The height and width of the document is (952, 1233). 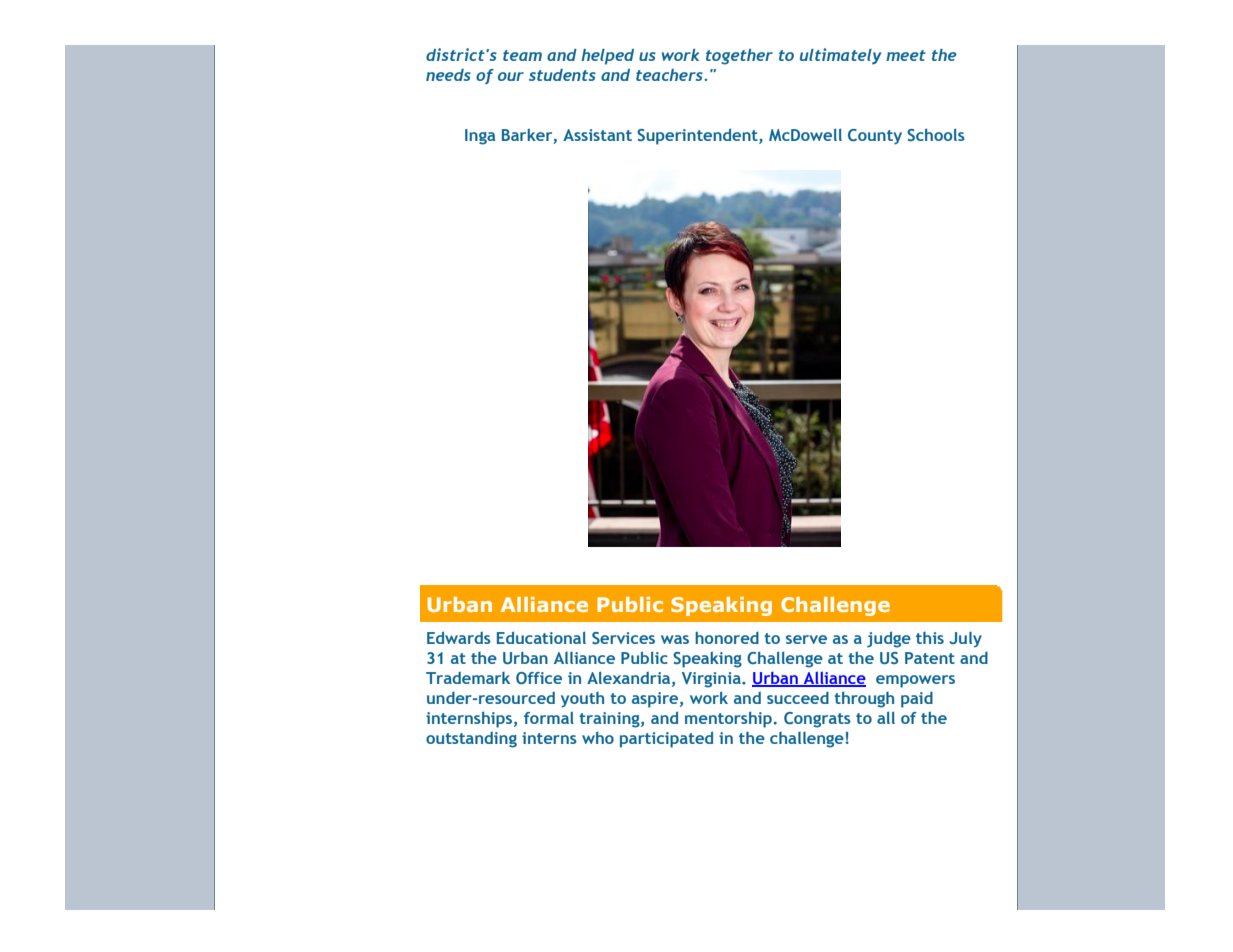 I want to click on teachers, so click(x=670, y=75).
